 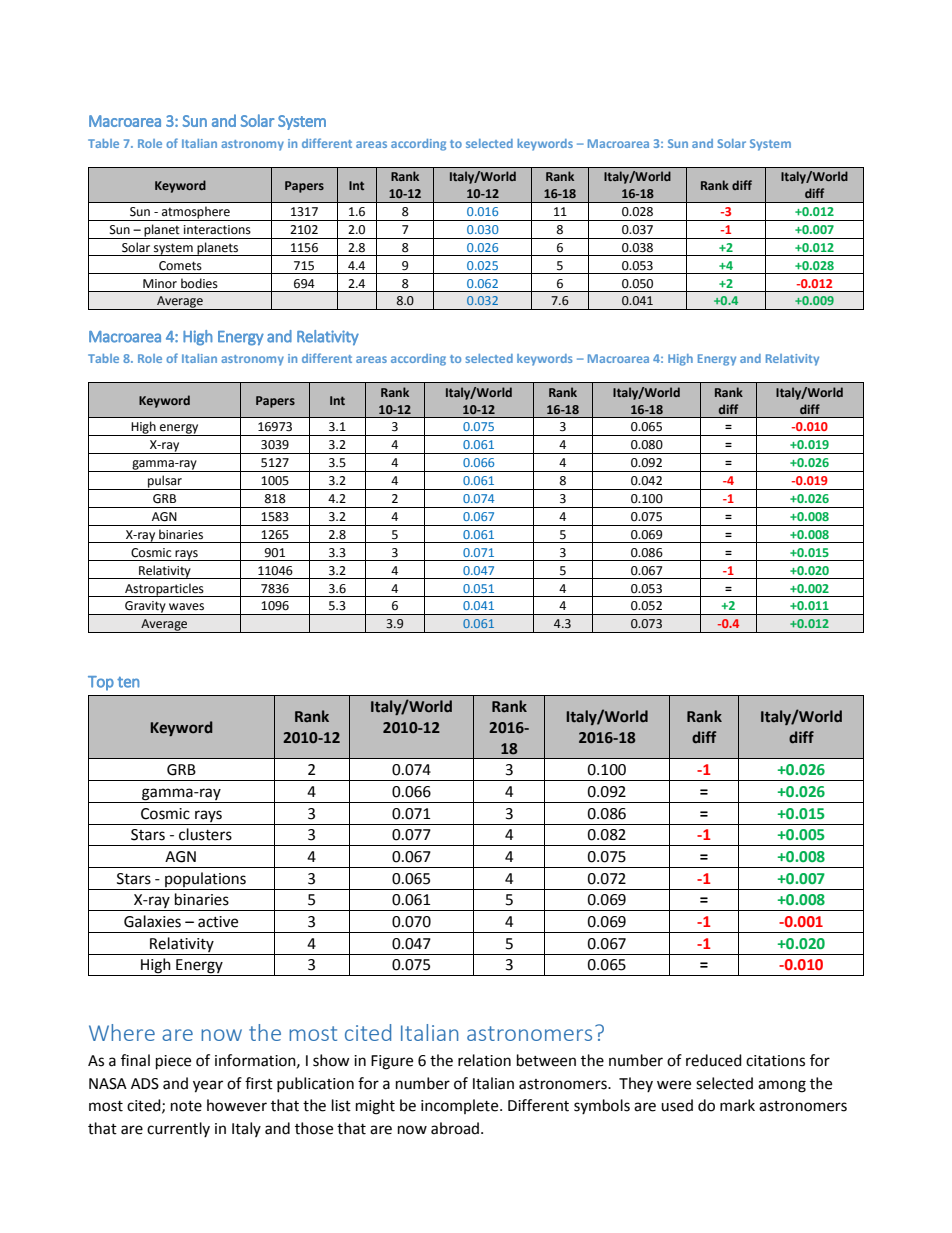 I want to click on incomplete, so click(x=461, y=1106).
